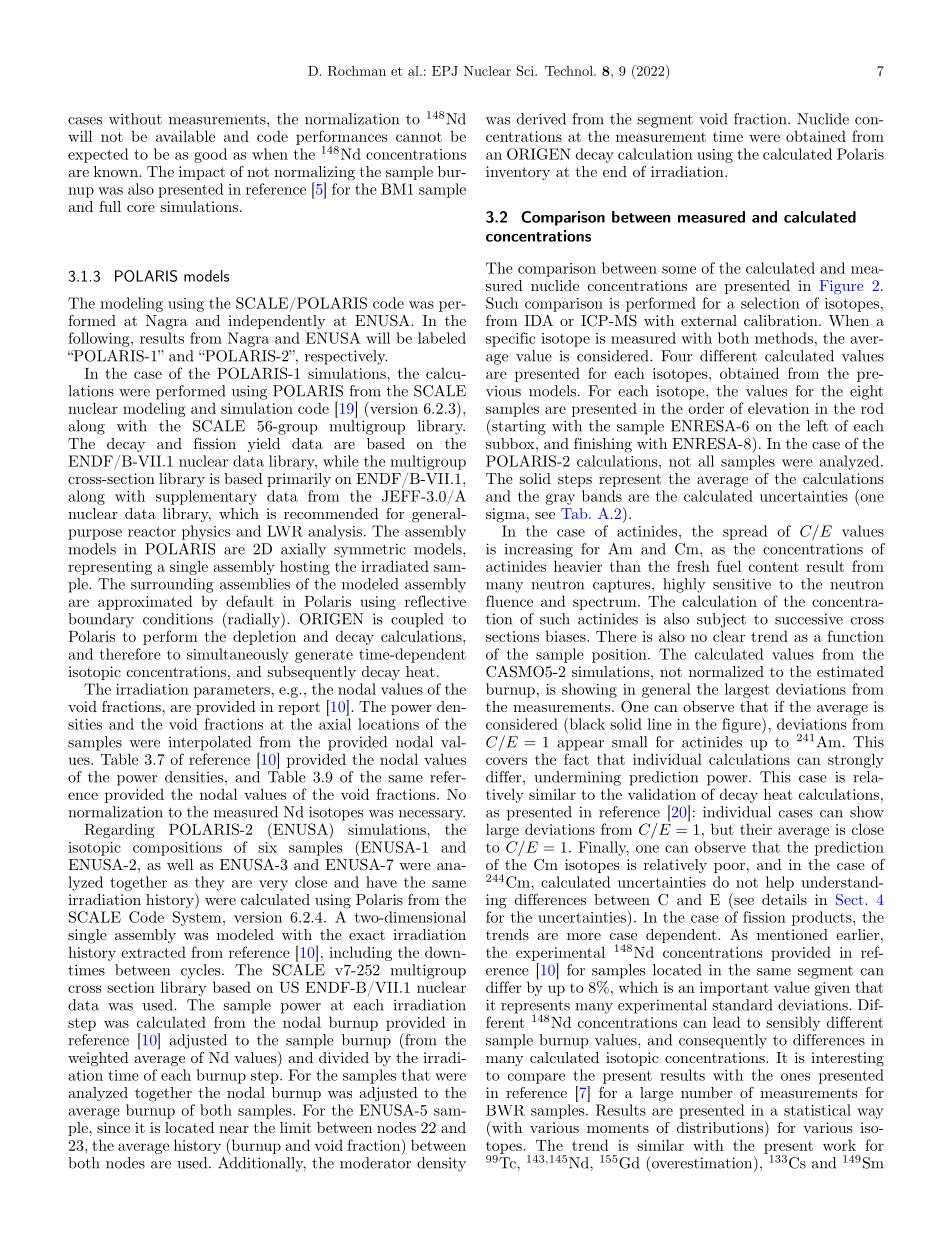 This document has width=952, height=1257. I want to click on Technol, so click(570, 71).
